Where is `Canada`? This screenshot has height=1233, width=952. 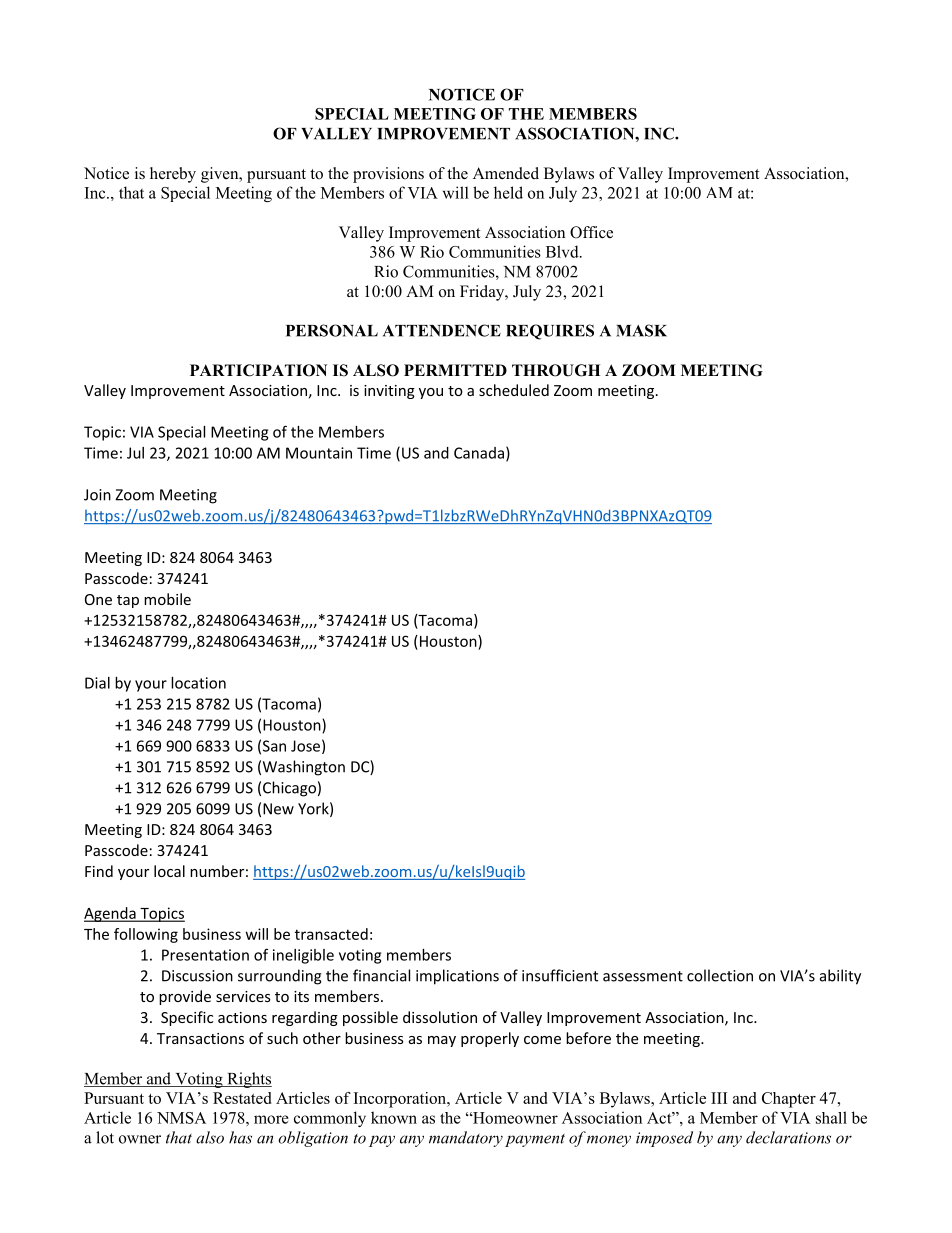 Canada is located at coordinates (479, 453).
